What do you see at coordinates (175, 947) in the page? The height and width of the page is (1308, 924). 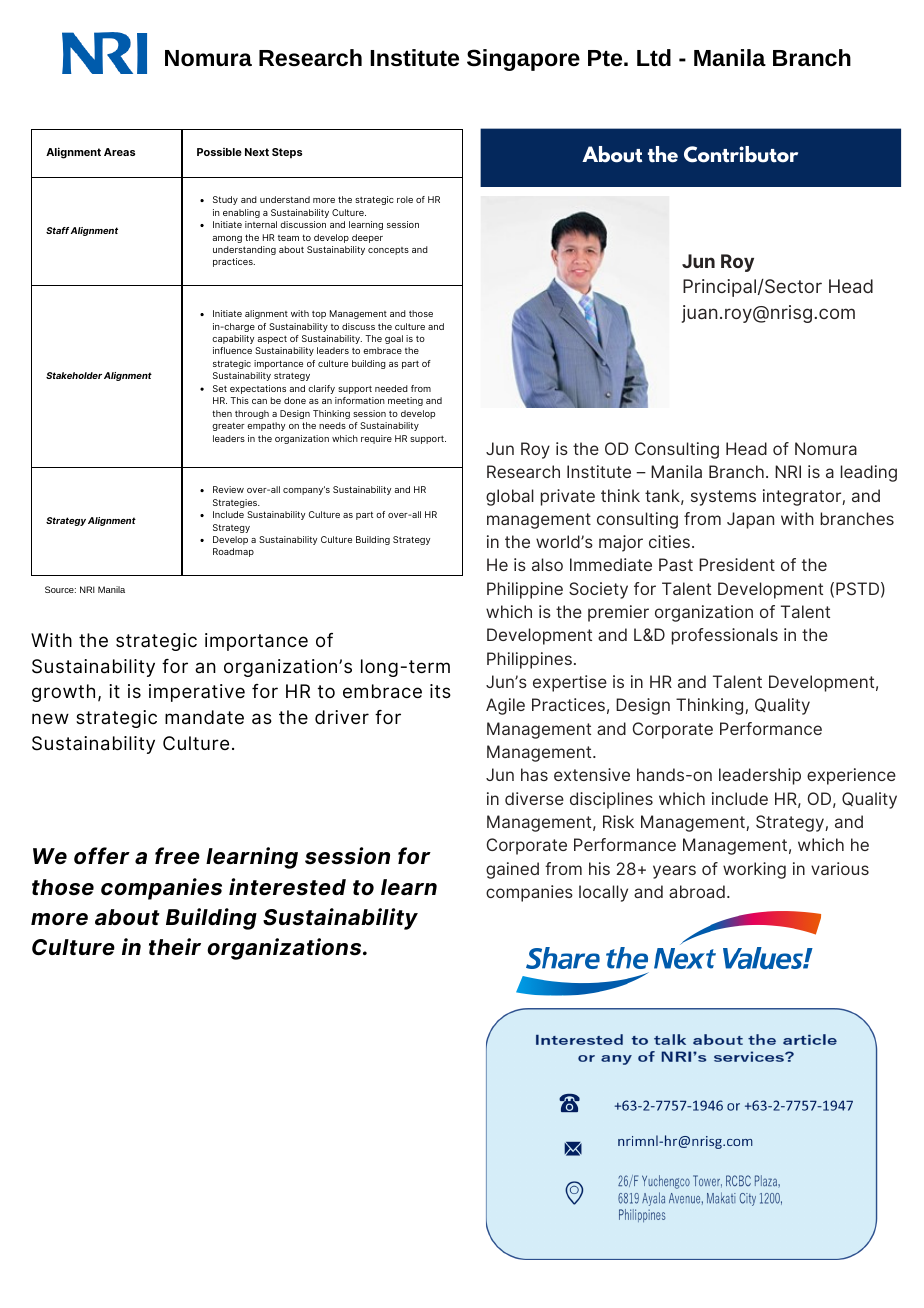 I see `their` at bounding box center [175, 947].
